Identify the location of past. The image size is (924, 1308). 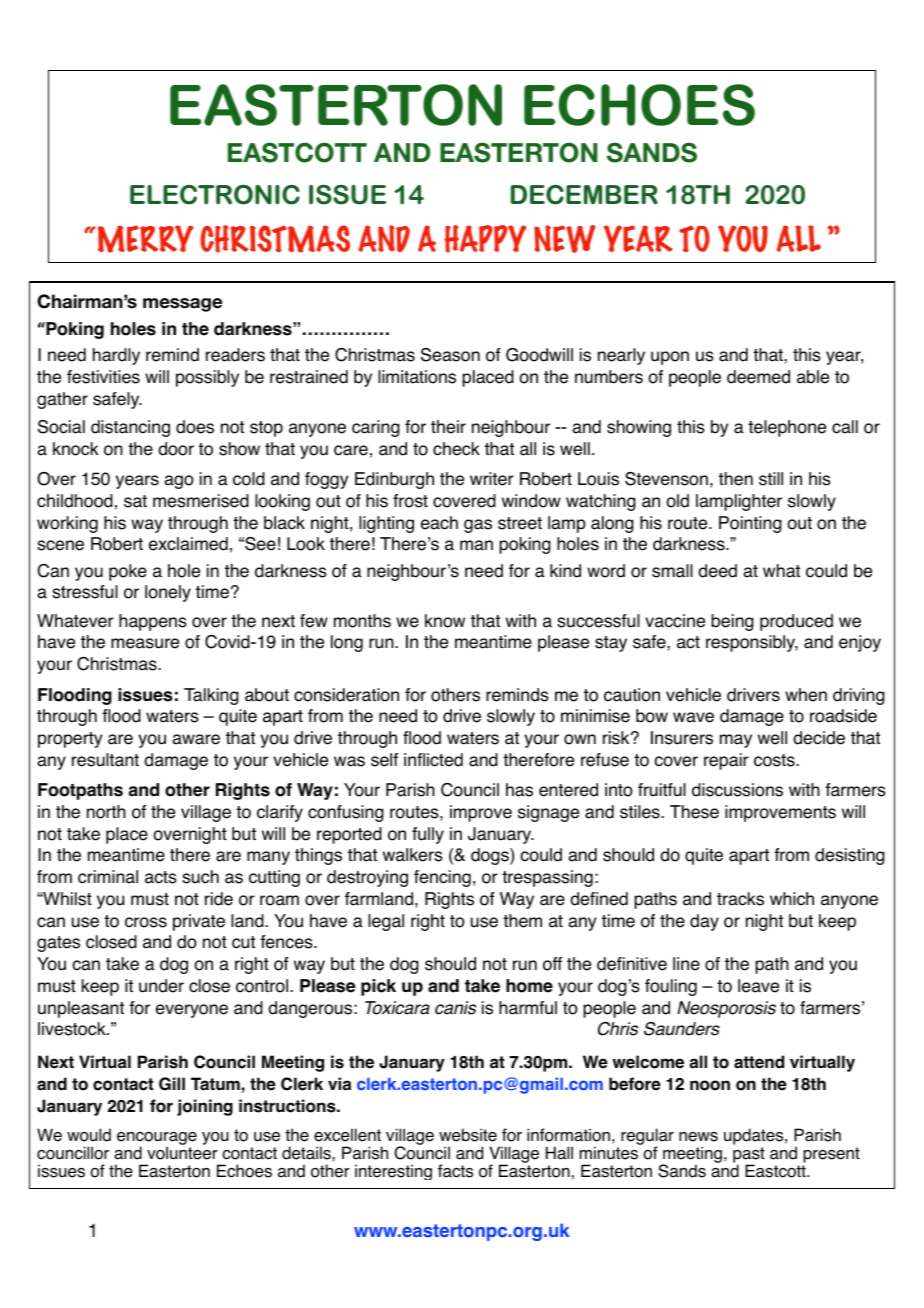
(749, 1156).
